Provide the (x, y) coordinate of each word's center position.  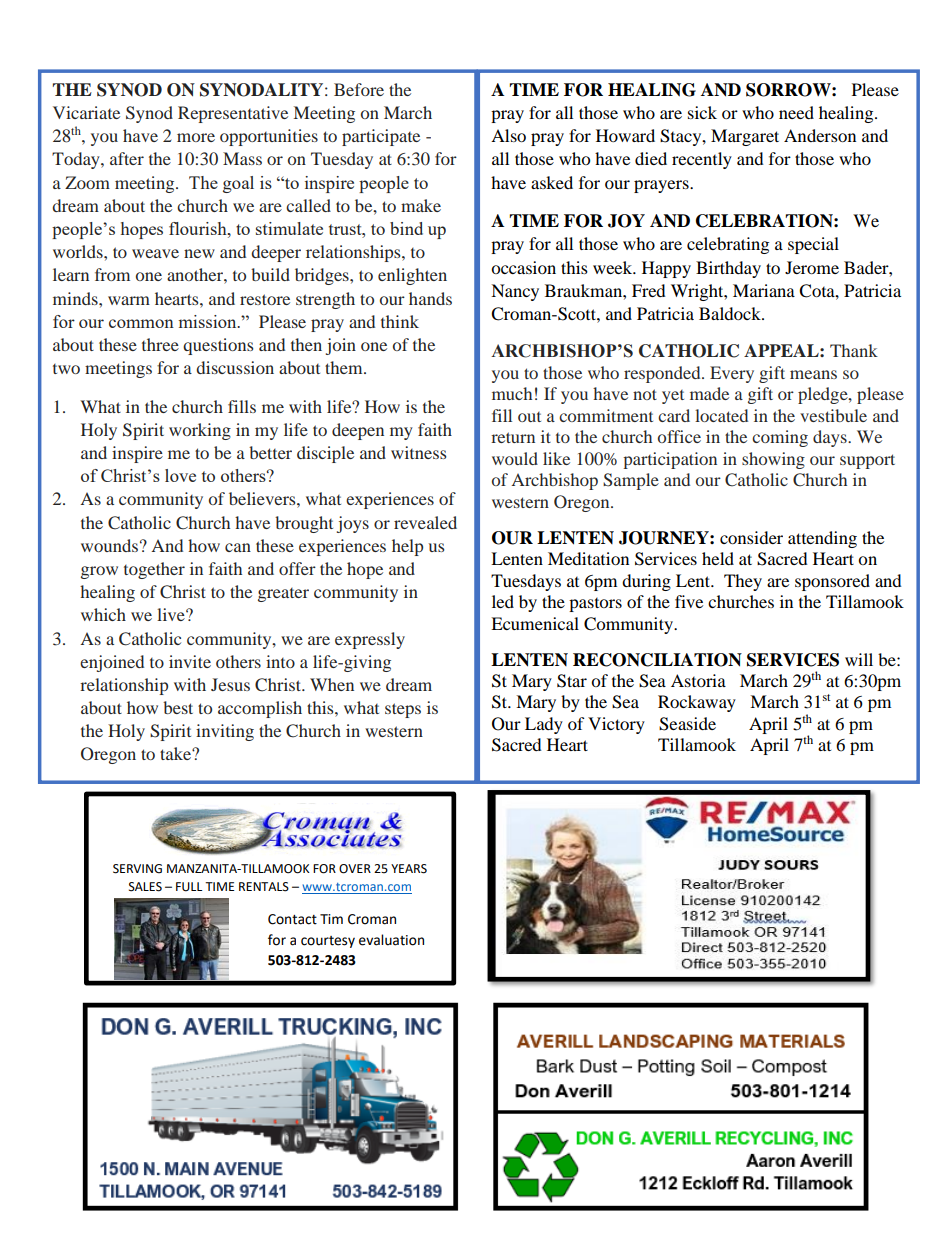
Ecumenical (535, 623)
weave (155, 253)
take (176, 753)
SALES (145, 887)
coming (780, 438)
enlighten (412, 276)
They (743, 582)
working (200, 431)
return (513, 437)
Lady (544, 725)
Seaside (687, 724)
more (196, 137)
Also (508, 135)
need (796, 112)
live (172, 614)
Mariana (764, 290)
